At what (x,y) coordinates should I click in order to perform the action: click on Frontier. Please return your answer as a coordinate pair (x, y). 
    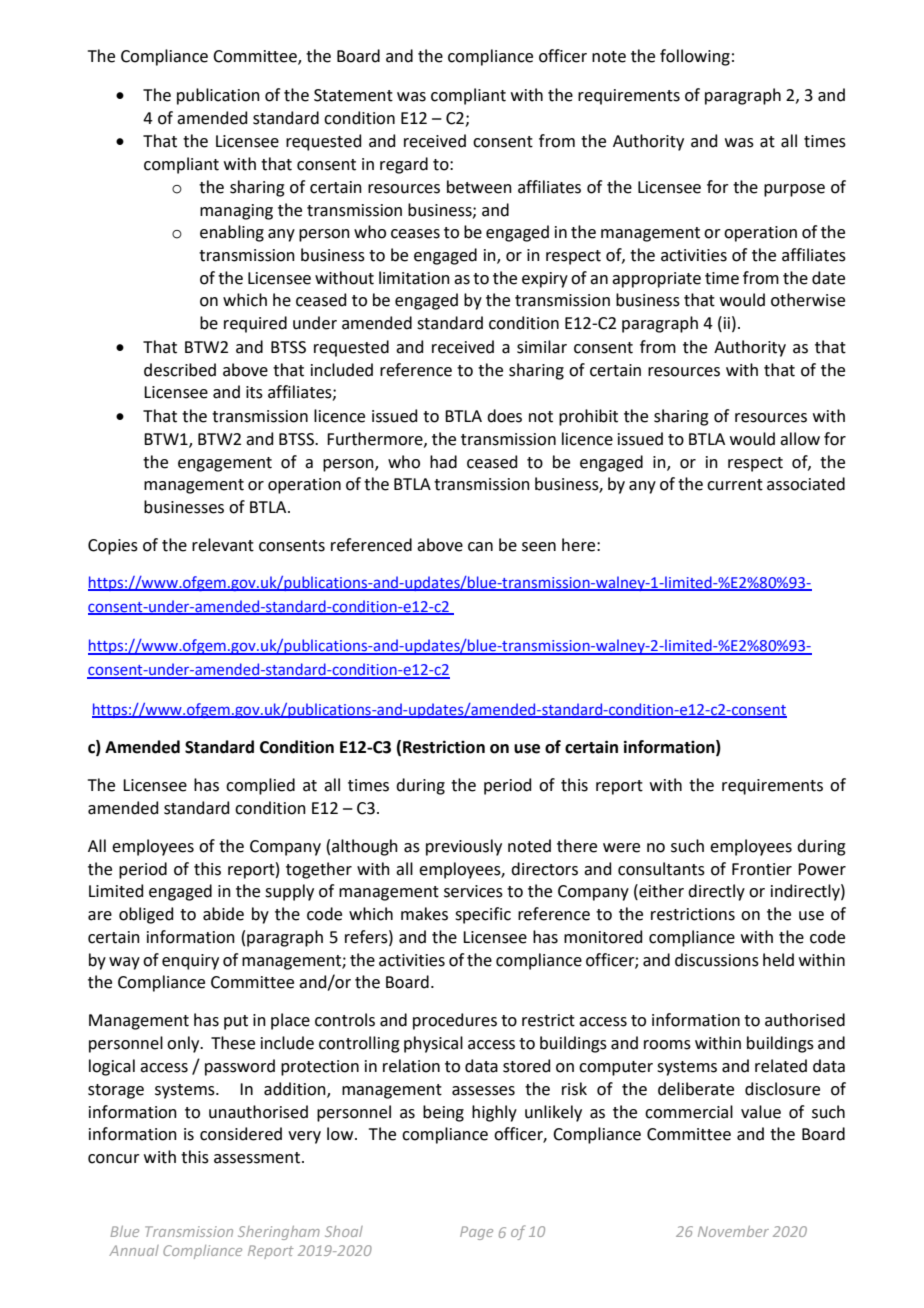
    Looking at the image, I should click on (762, 869).
